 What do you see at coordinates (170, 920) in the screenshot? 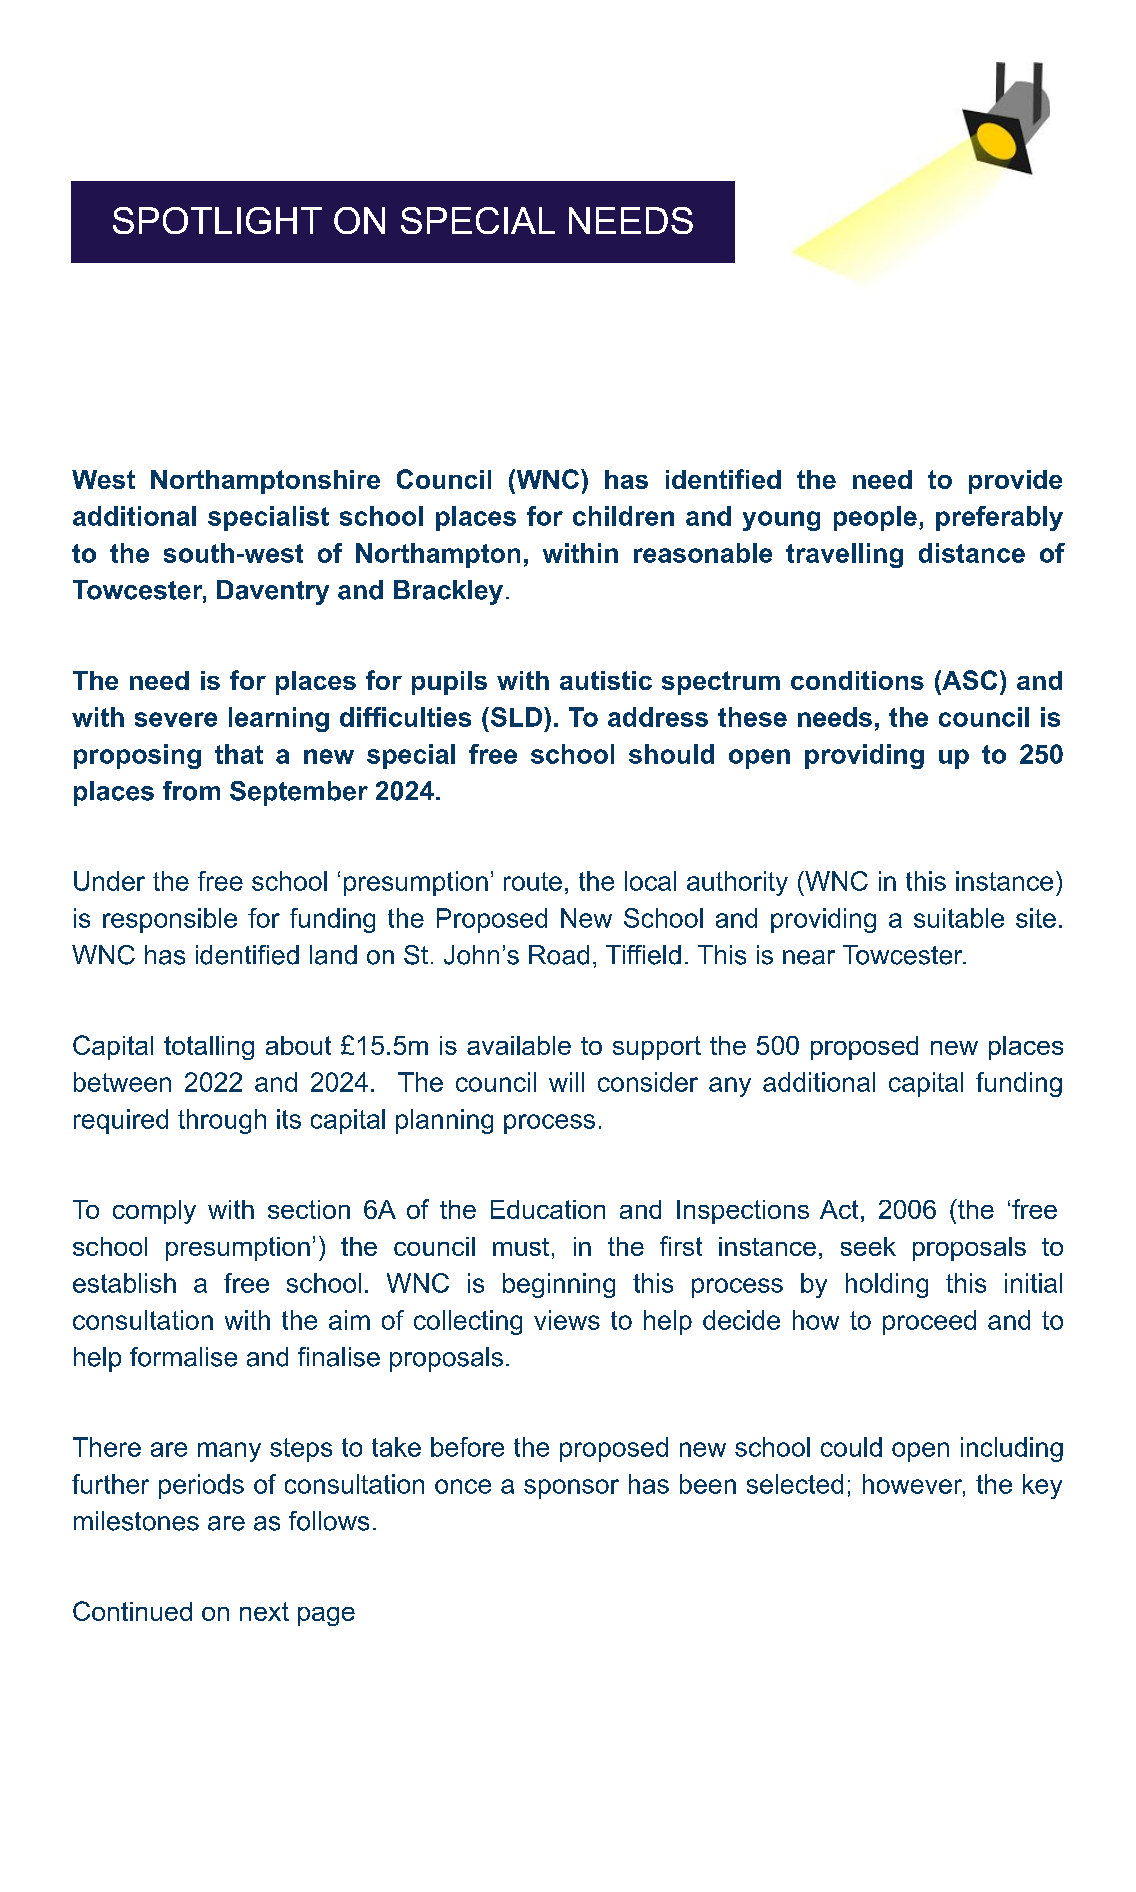
I see `responsible` at bounding box center [170, 920].
